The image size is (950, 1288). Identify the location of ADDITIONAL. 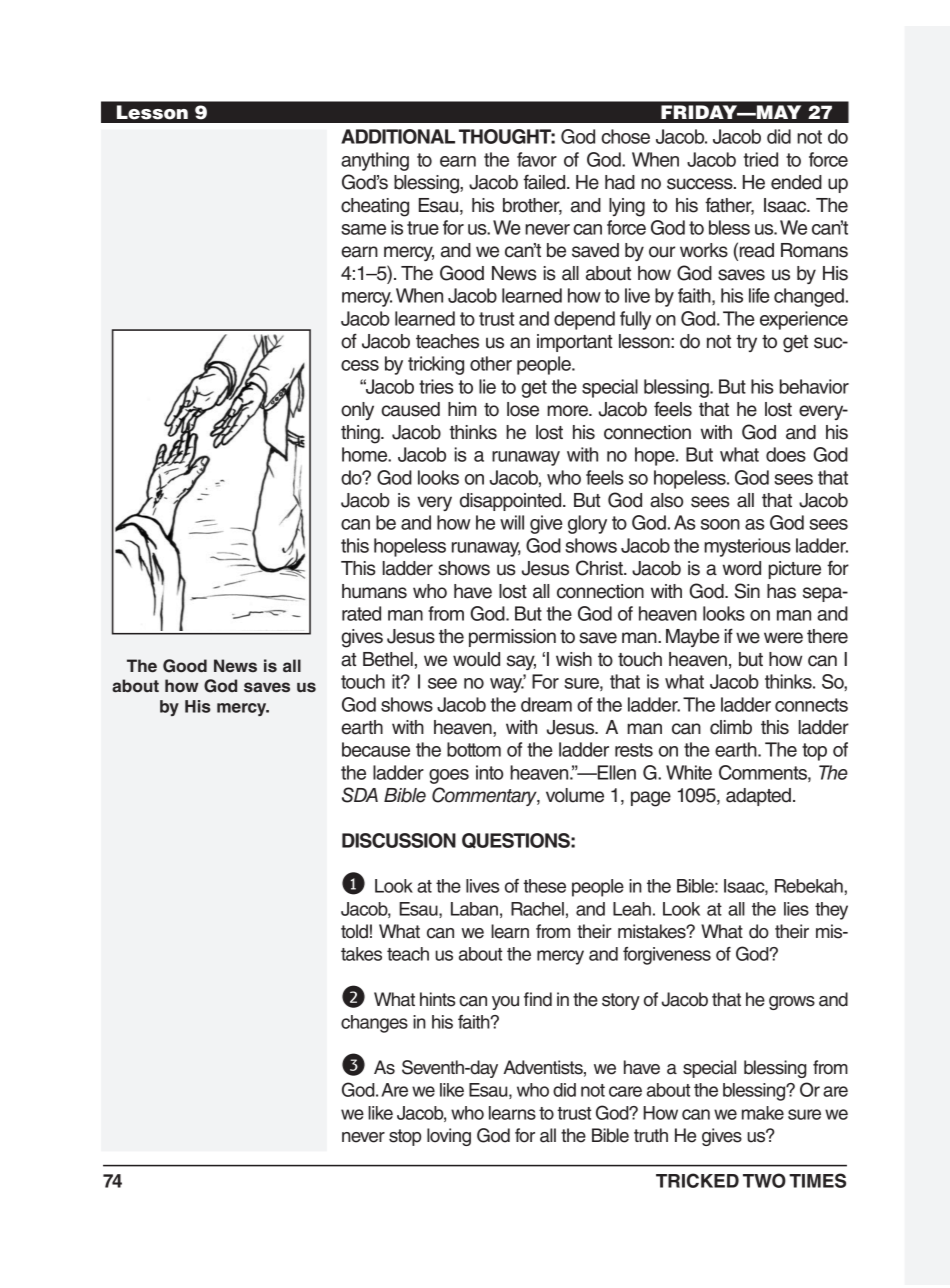
(398, 136).
